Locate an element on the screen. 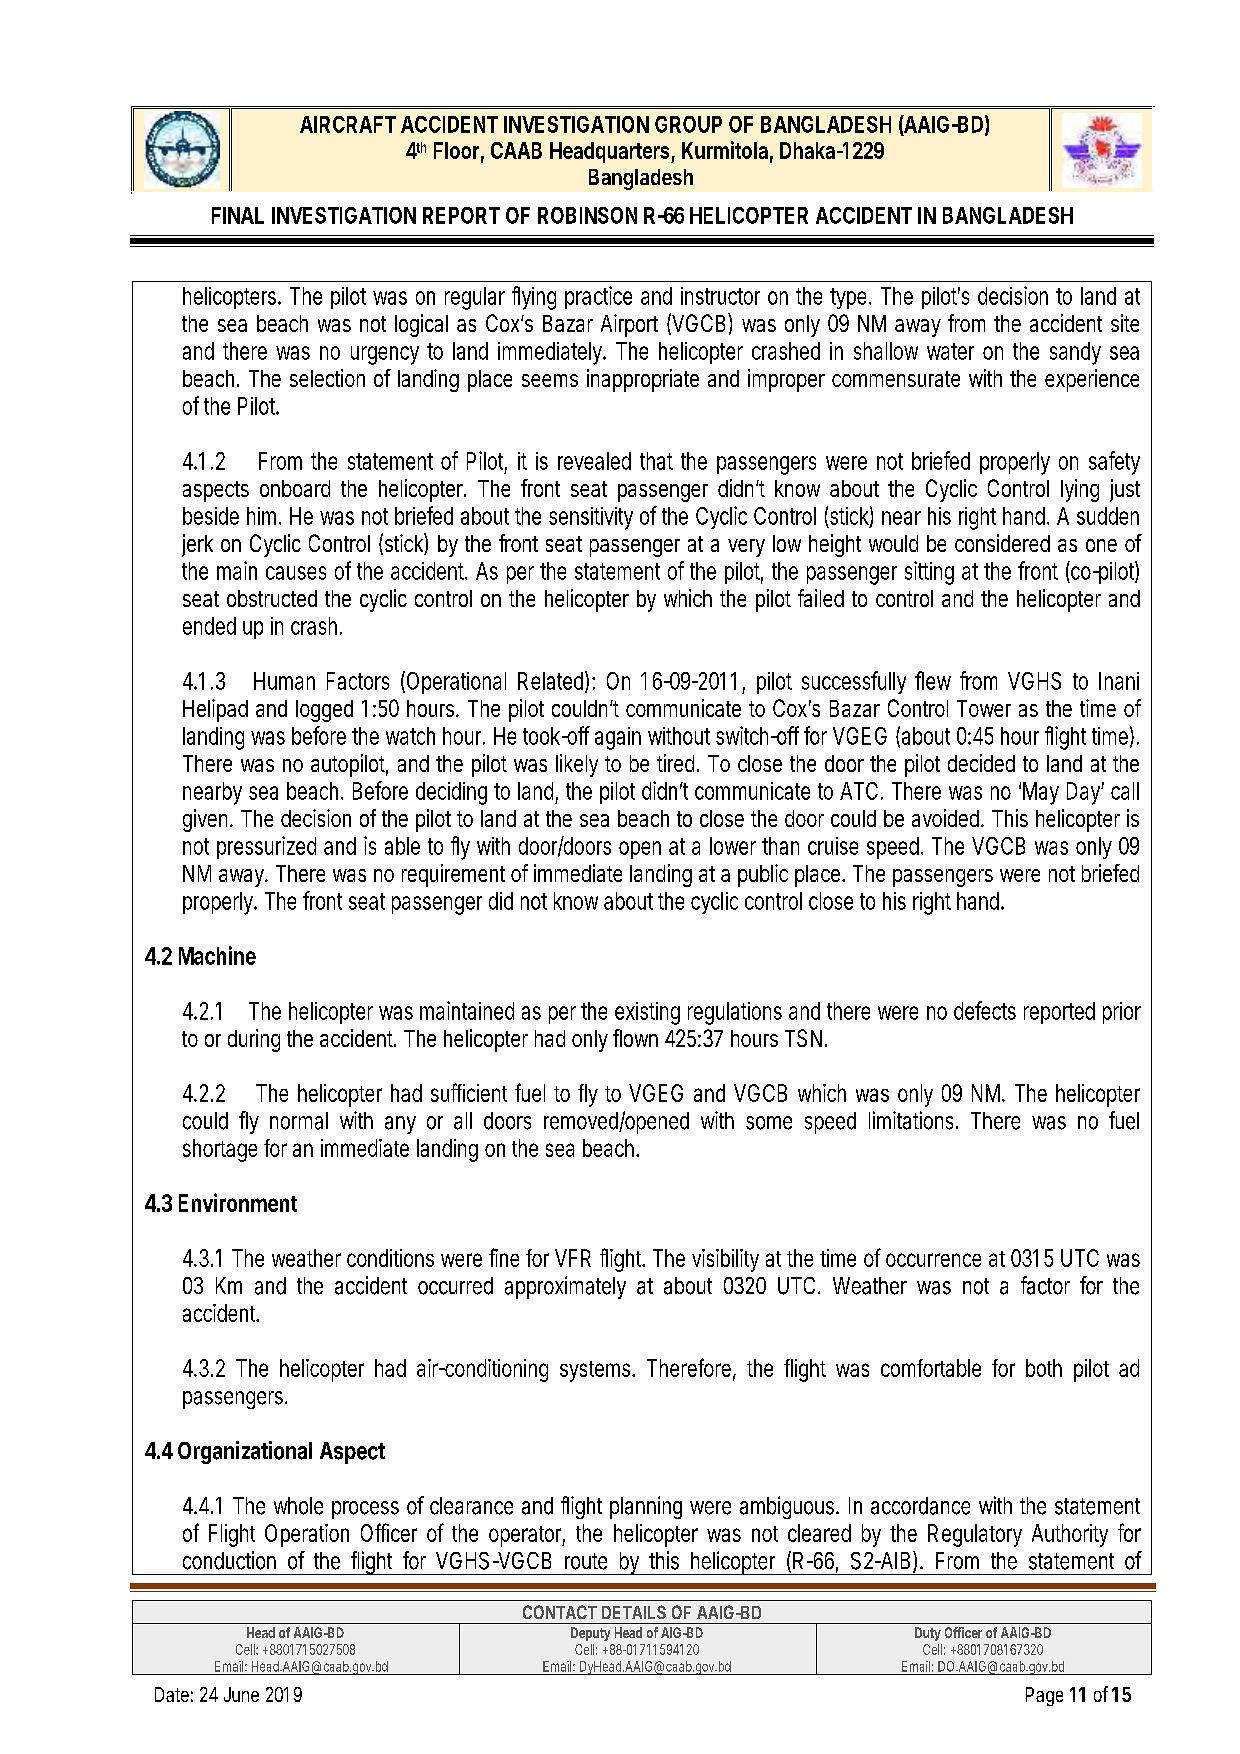 The height and width of the screenshot is (1754, 1240). AIRCRAFT is located at coordinates (348, 124).
